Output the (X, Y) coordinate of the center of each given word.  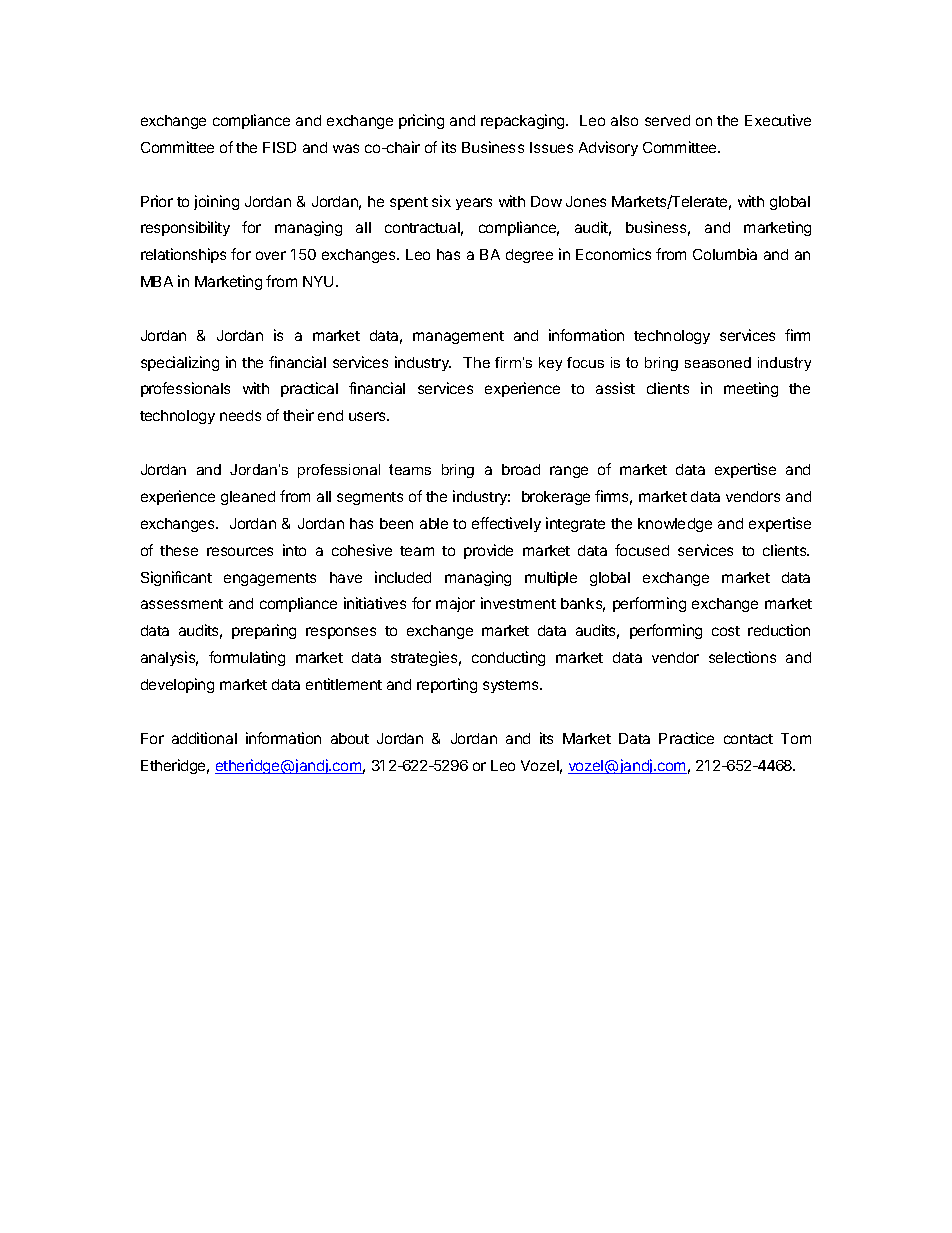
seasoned (718, 362)
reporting (447, 685)
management (458, 337)
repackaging (524, 121)
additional (204, 738)
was (346, 148)
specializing (180, 363)
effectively (506, 524)
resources (240, 551)
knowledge (675, 525)
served (667, 120)
